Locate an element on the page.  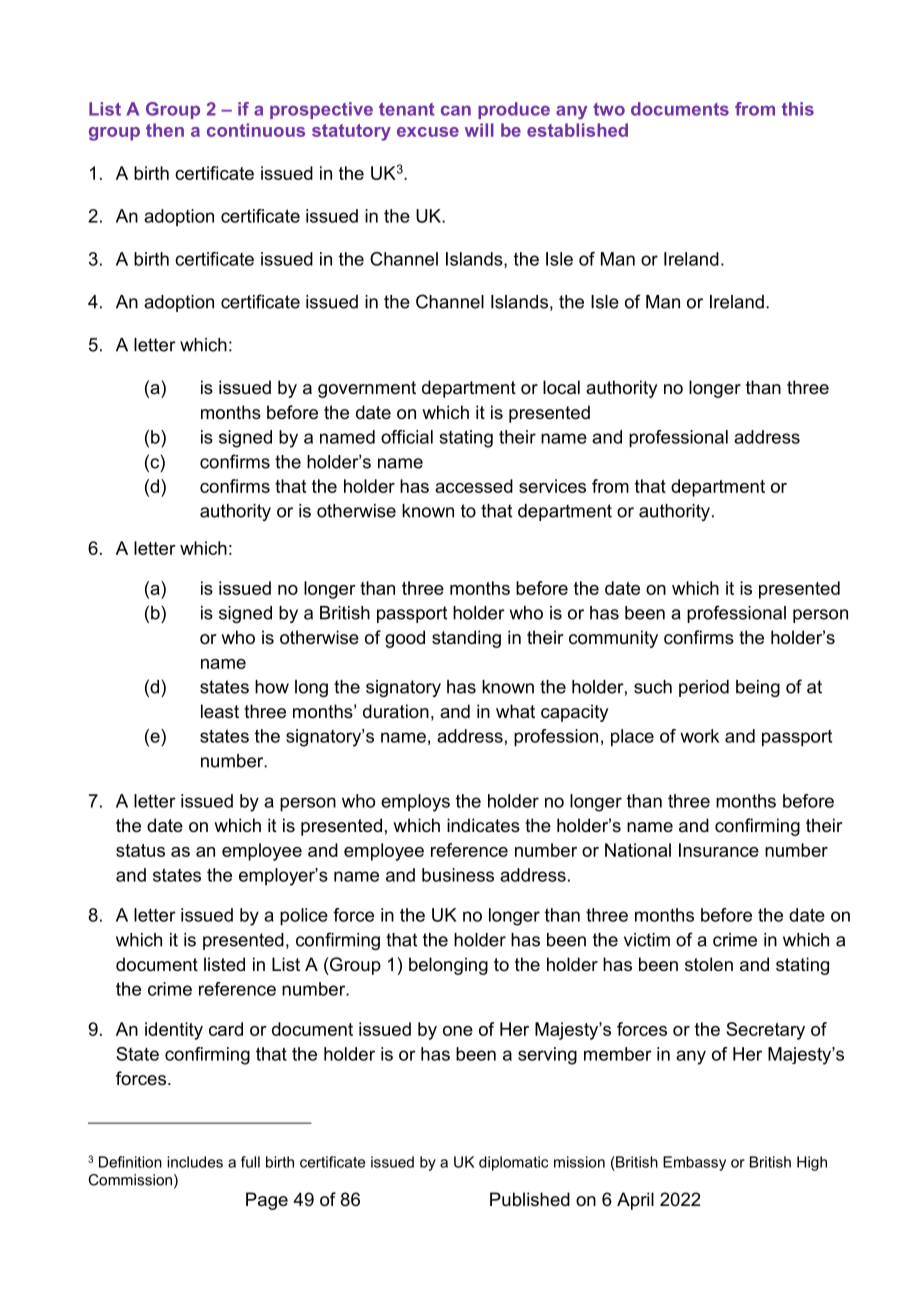
continuous is located at coordinates (256, 130).
